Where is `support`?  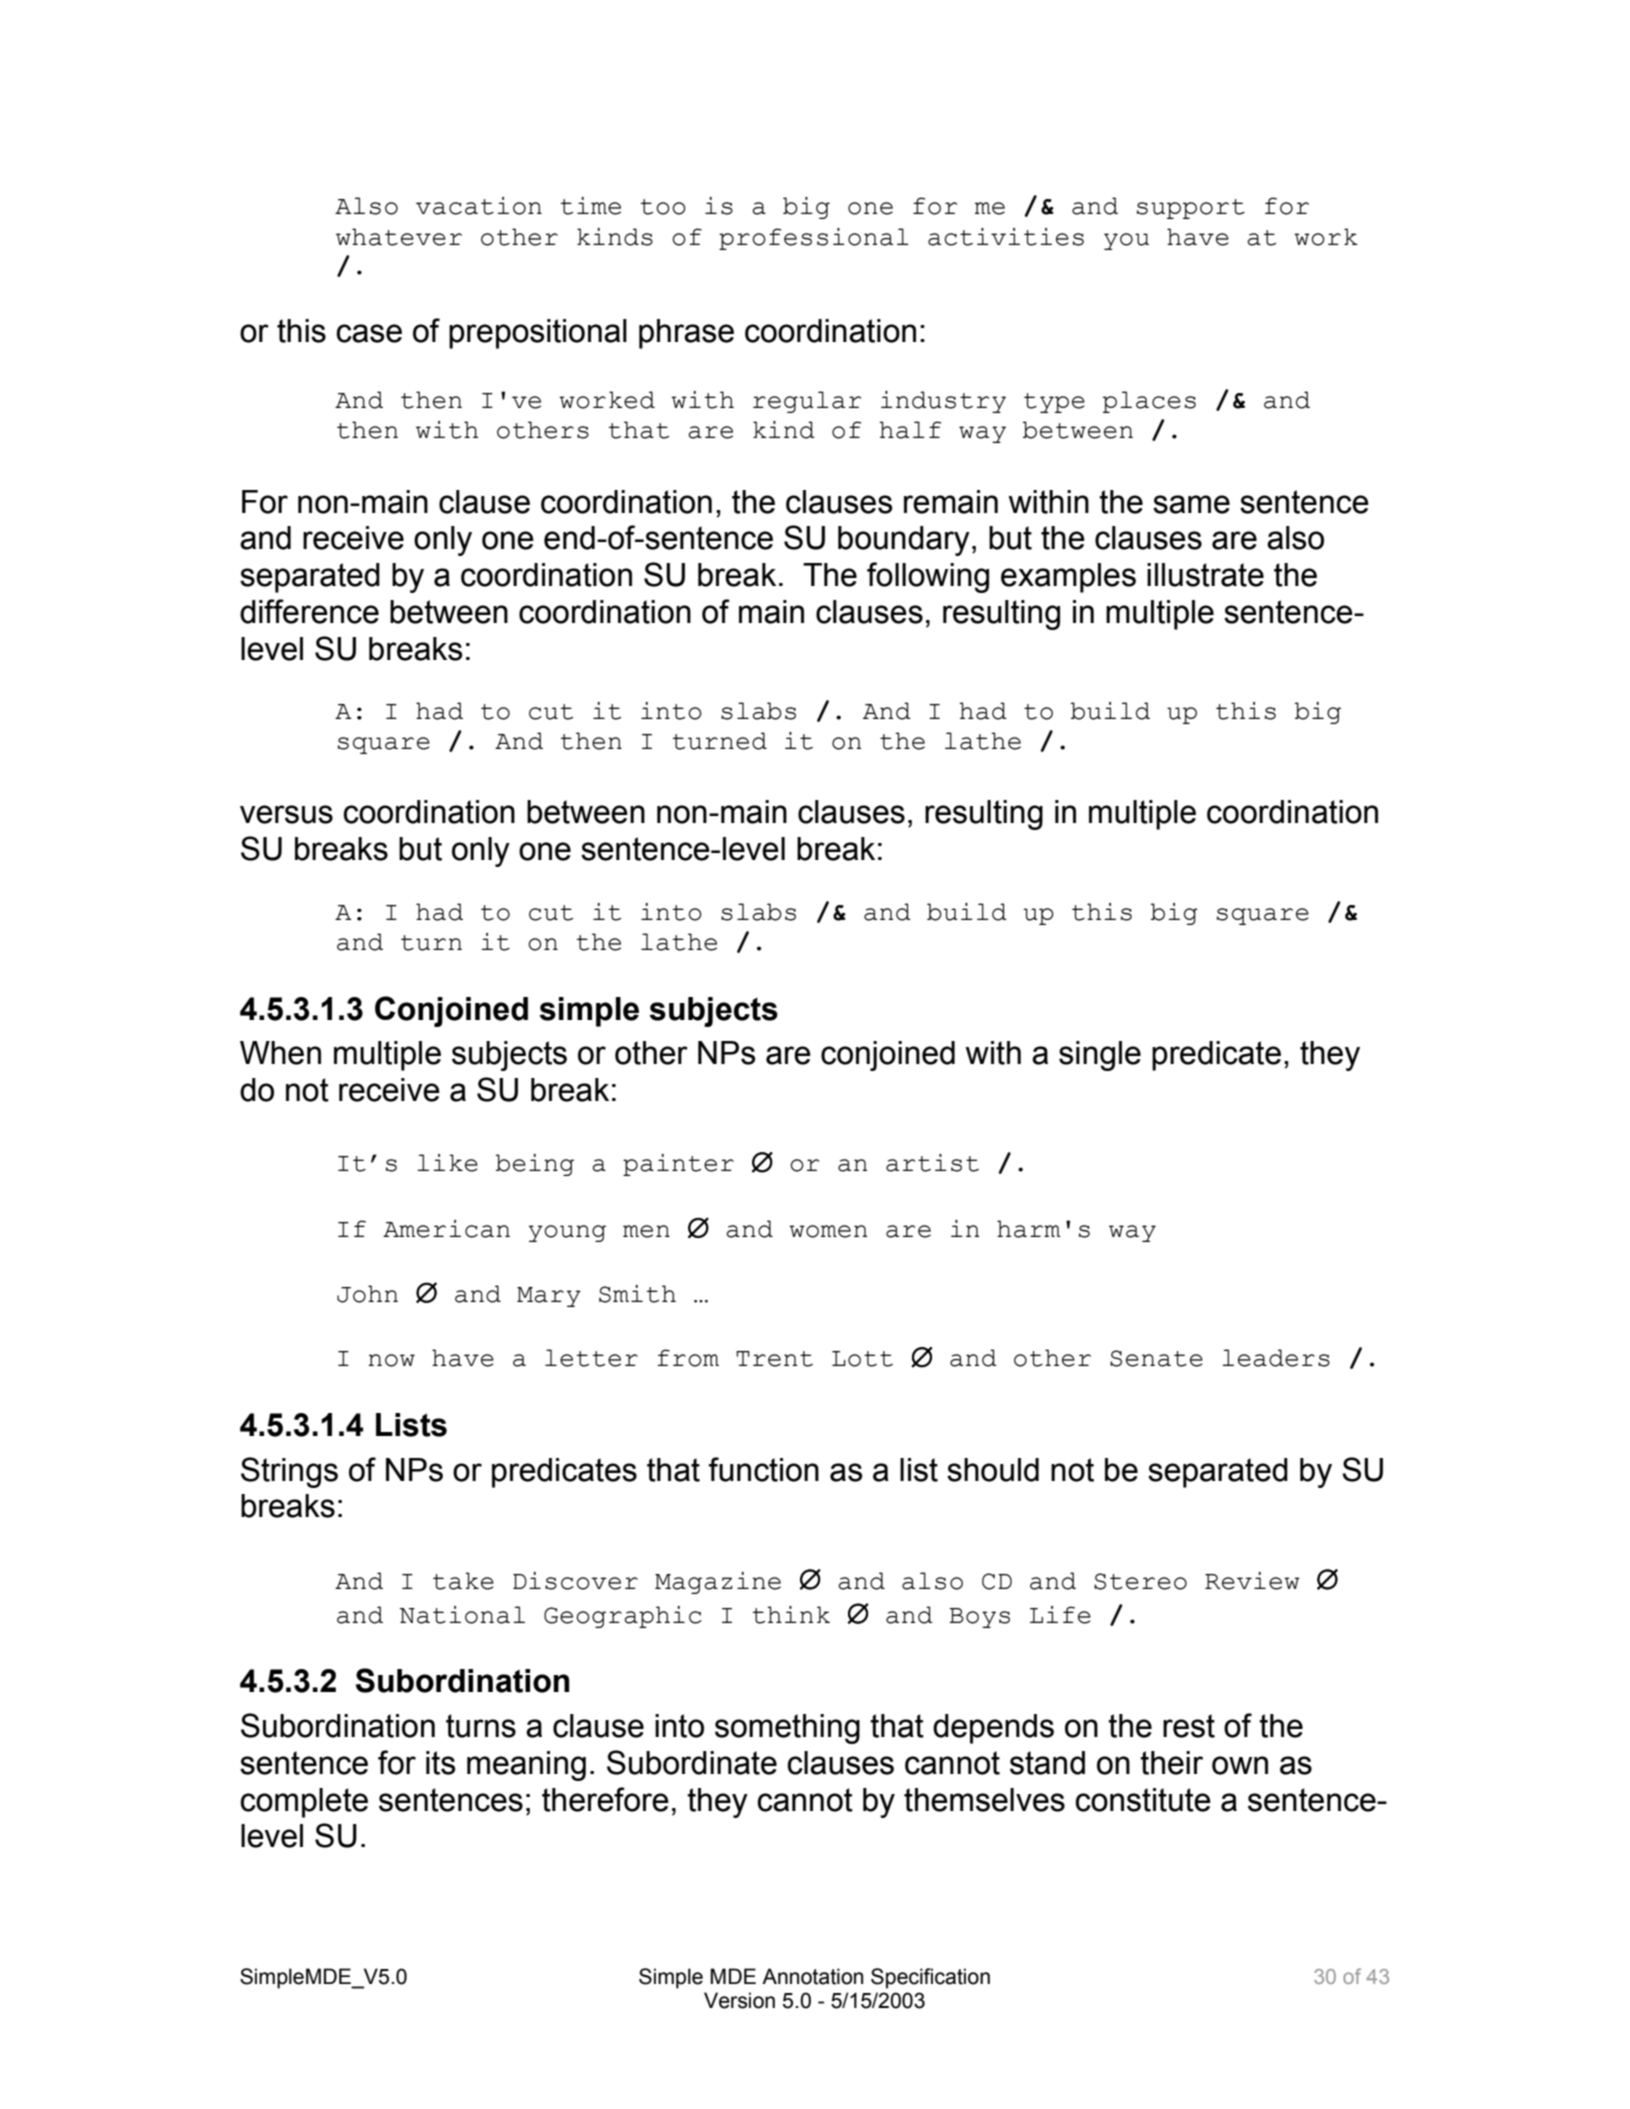 support is located at coordinates (1191, 209).
